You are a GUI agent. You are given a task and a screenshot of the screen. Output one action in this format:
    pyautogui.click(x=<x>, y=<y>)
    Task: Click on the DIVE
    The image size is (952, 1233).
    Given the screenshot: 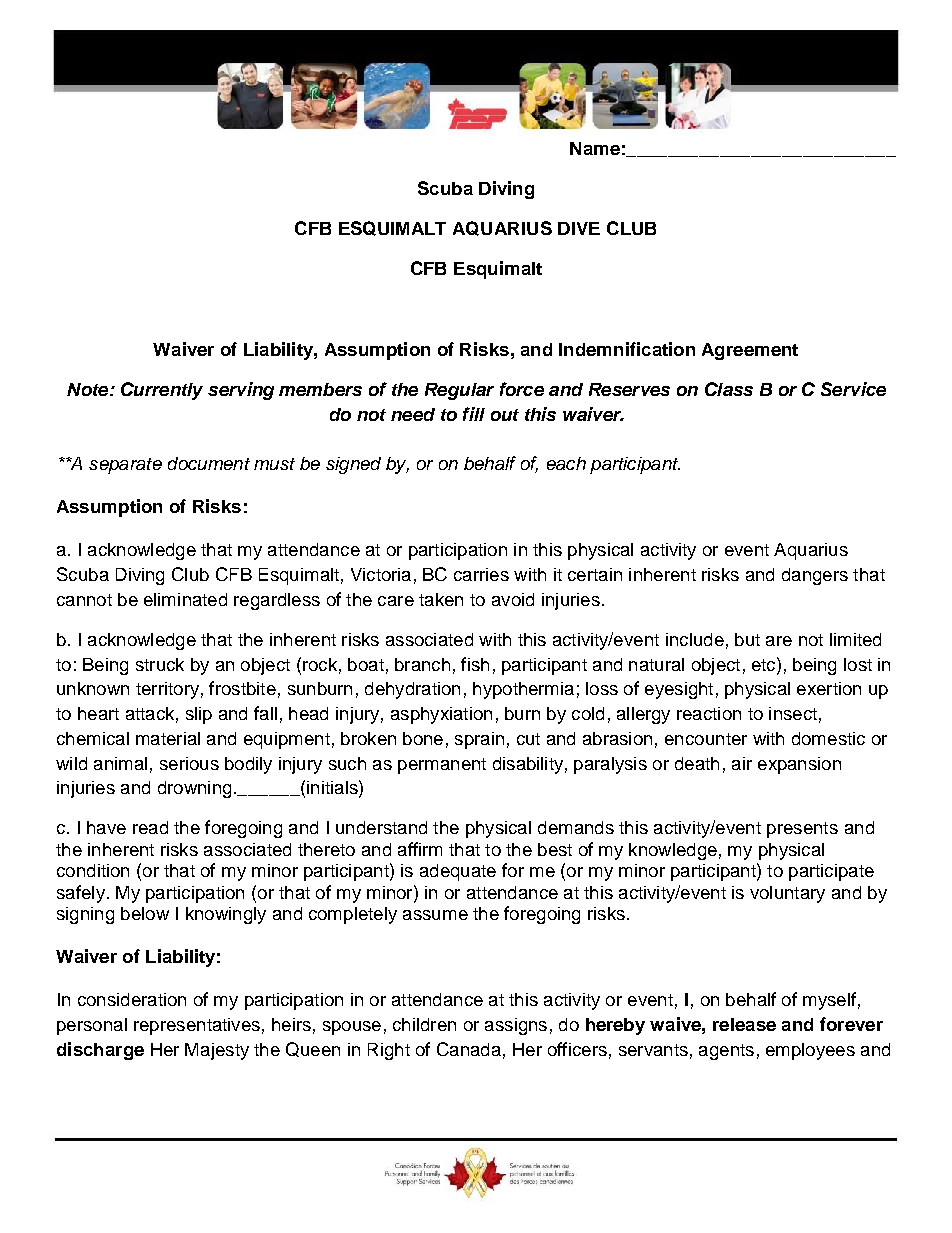 What is the action you would take?
    pyautogui.click(x=579, y=228)
